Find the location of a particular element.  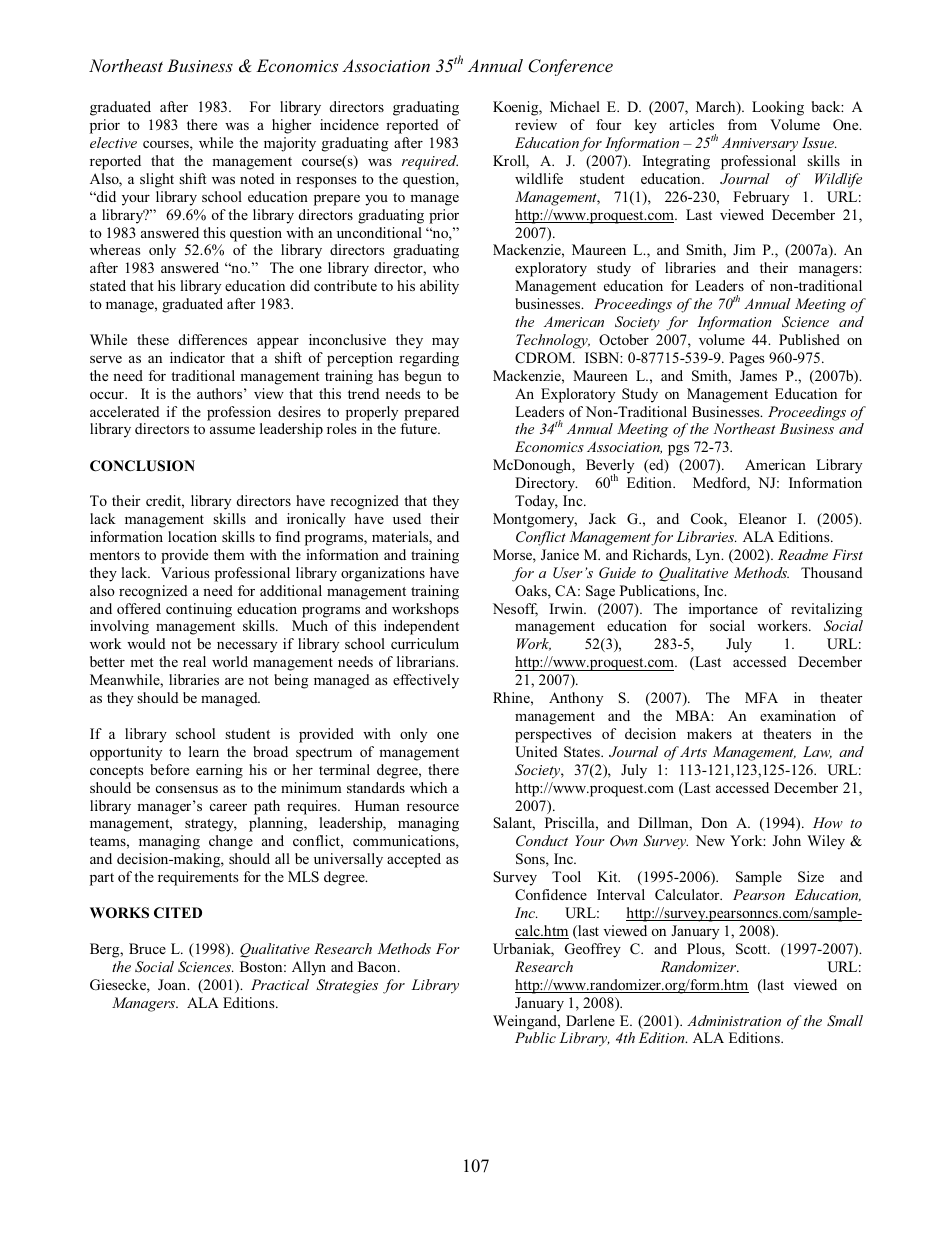

Looking is located at coordinates (778, 108).
